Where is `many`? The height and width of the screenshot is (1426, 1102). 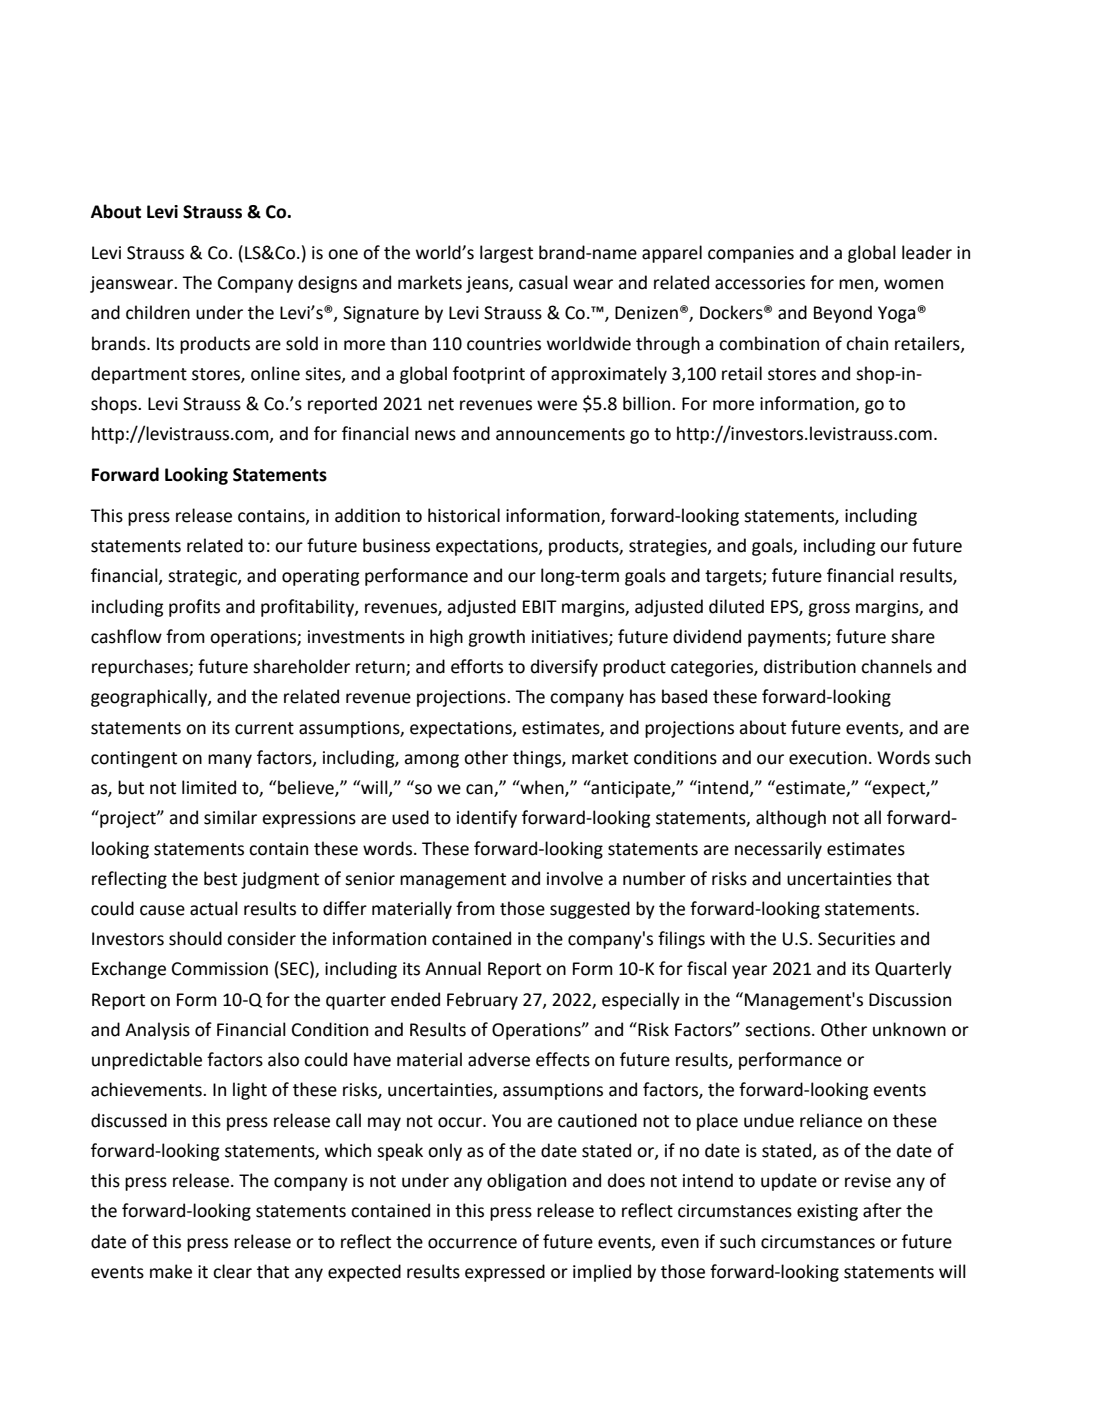 many is located at coordinates (230, 761).
